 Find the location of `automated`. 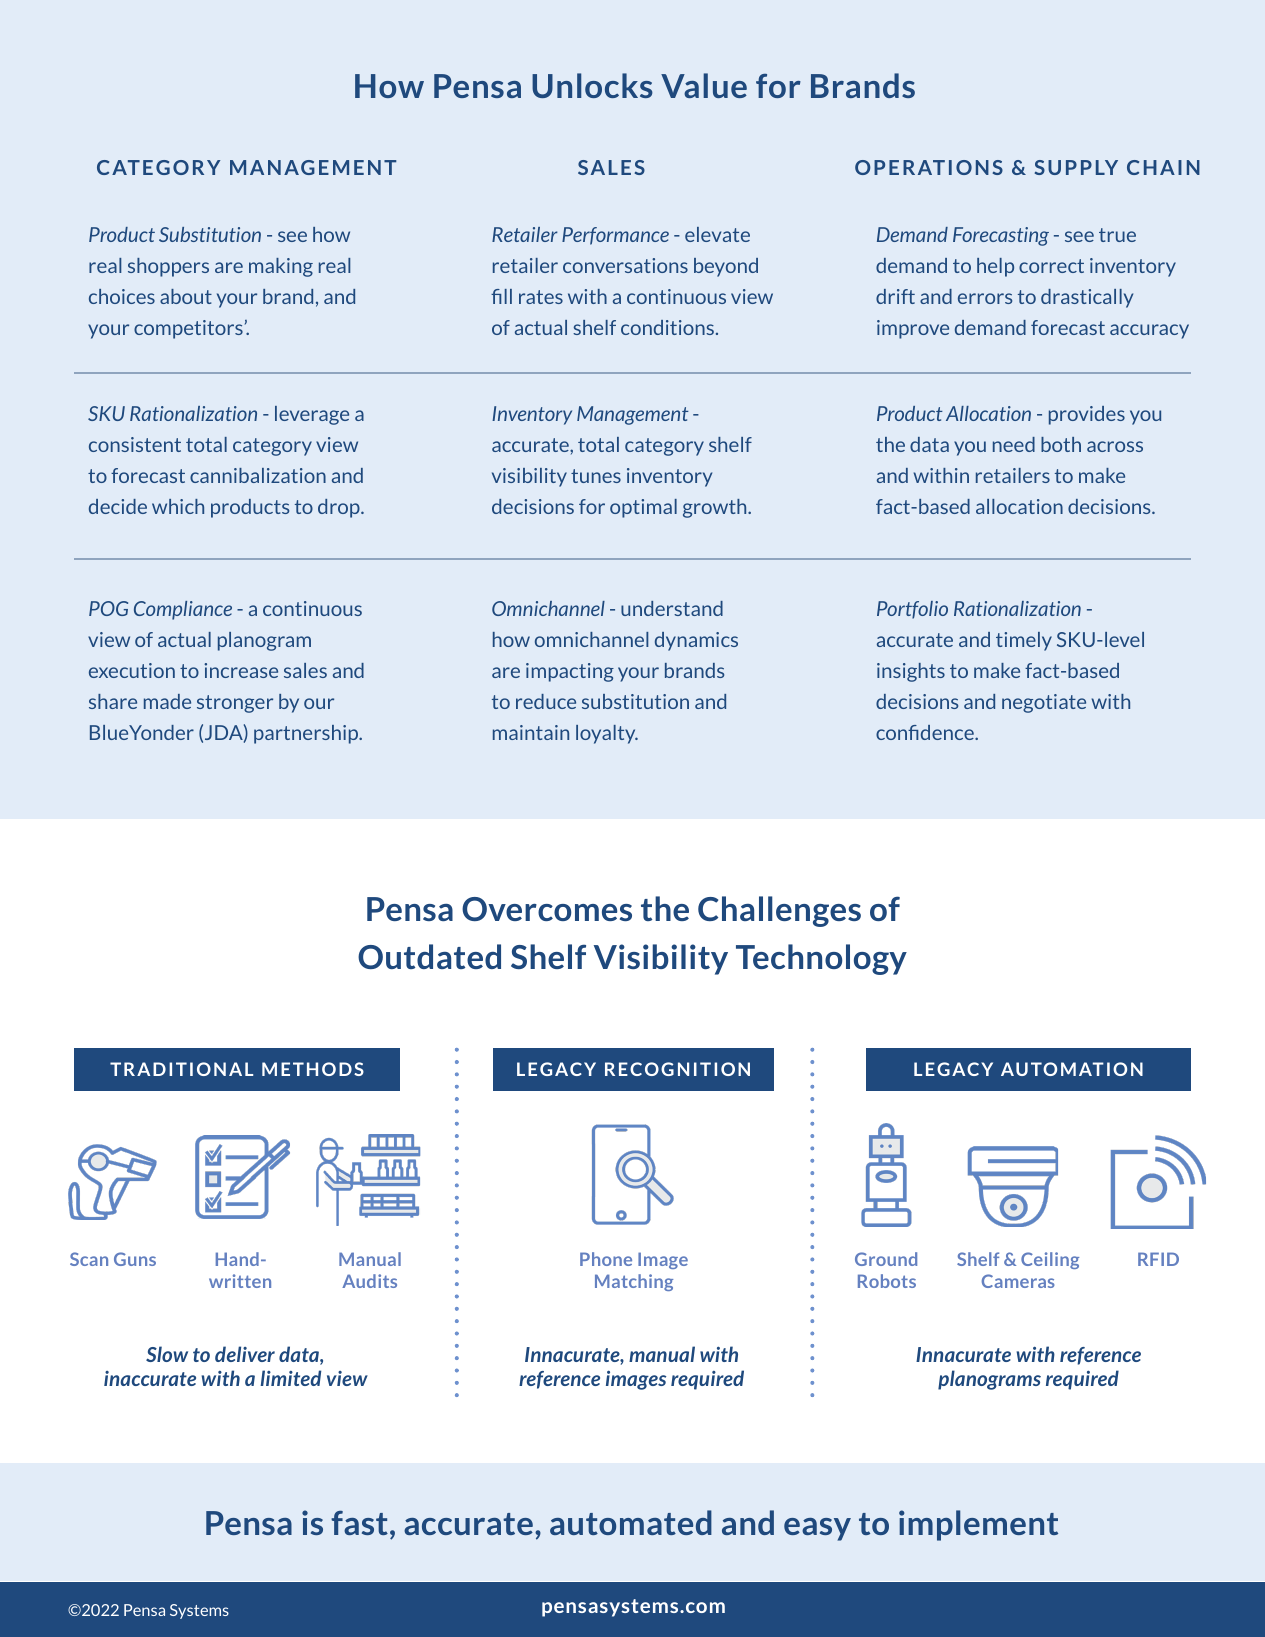

automated is located at coordinates (631, 1522).
